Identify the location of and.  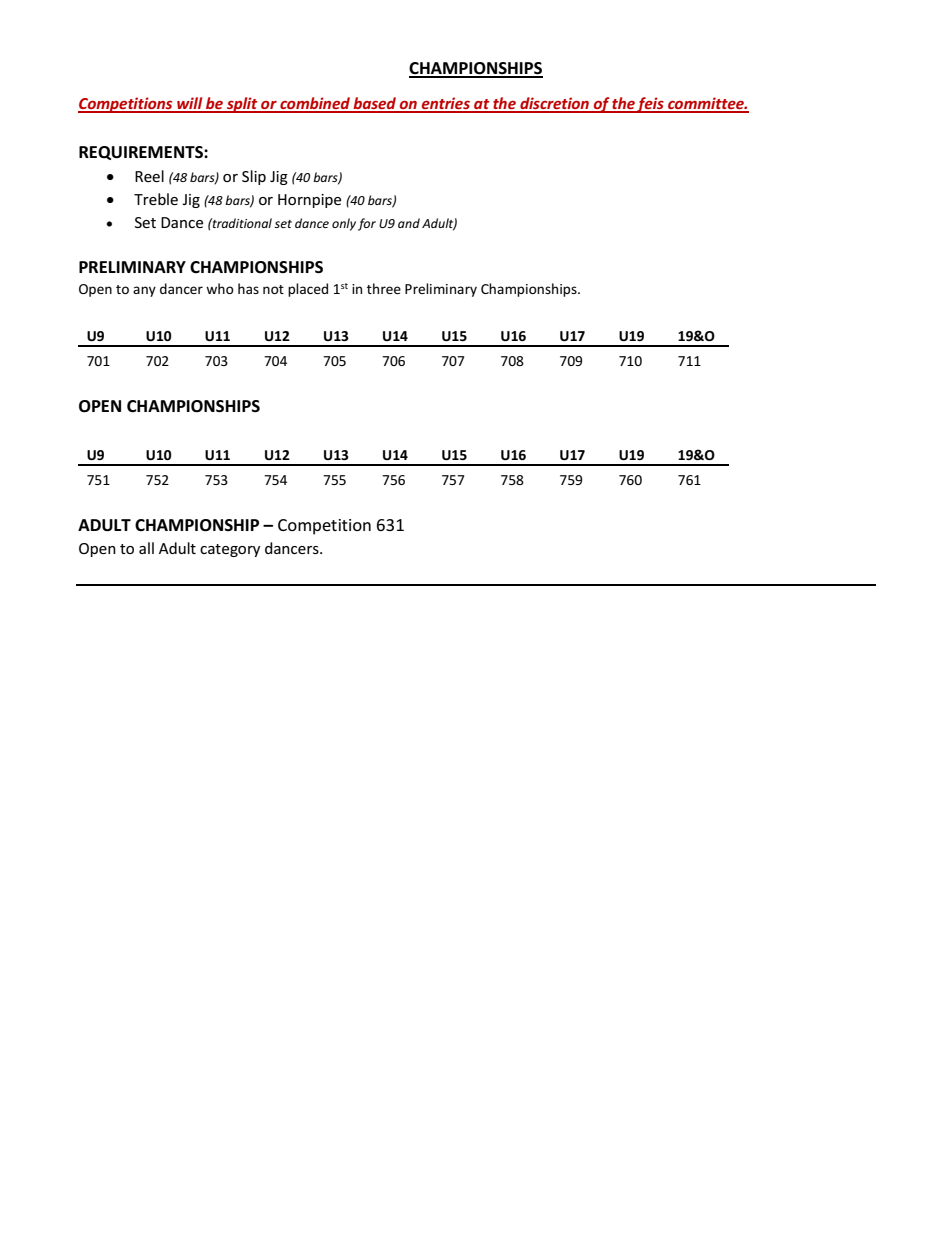
(409, 223).
